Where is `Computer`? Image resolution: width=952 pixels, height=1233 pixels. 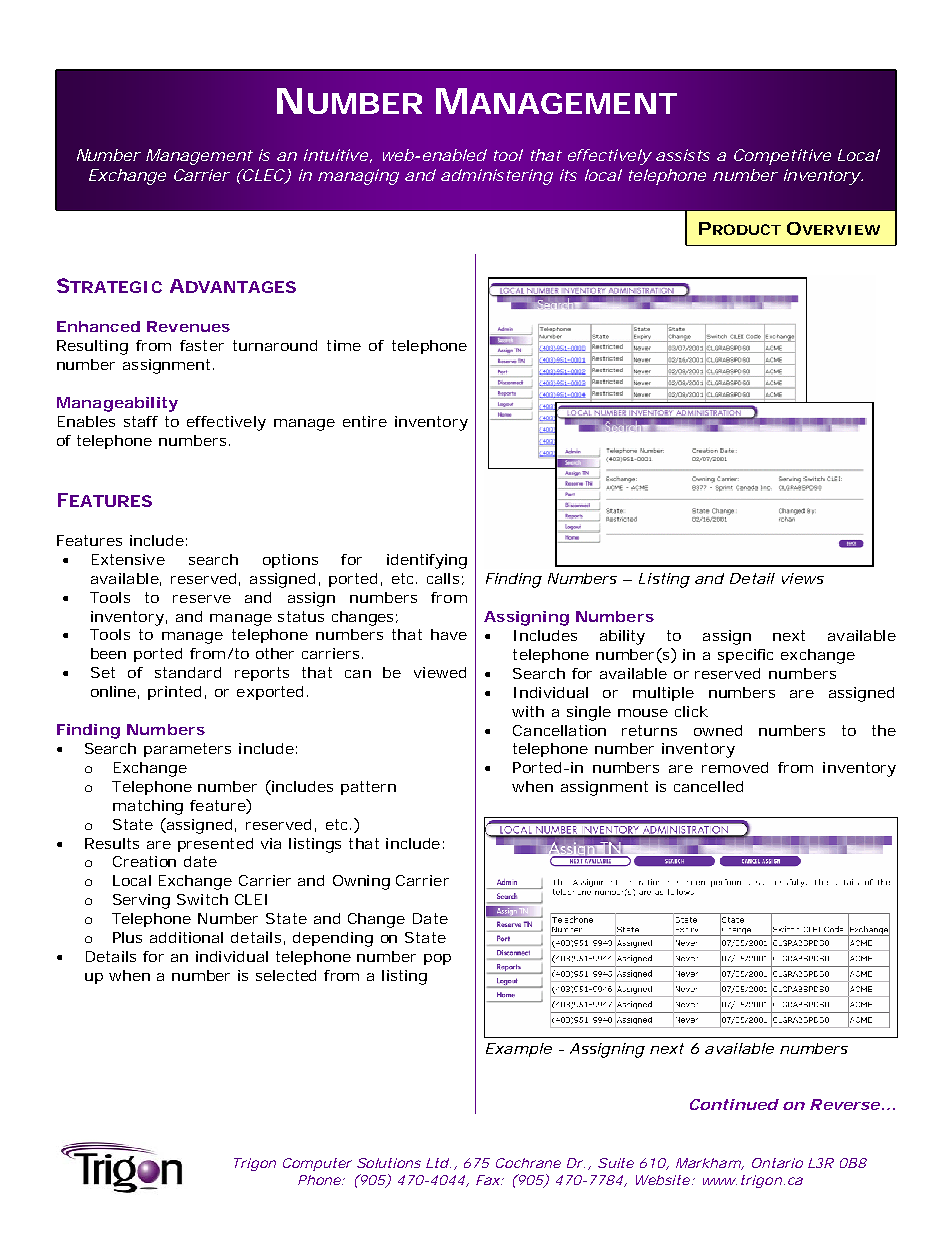
Computer is located at coordinates (317, 1164).
